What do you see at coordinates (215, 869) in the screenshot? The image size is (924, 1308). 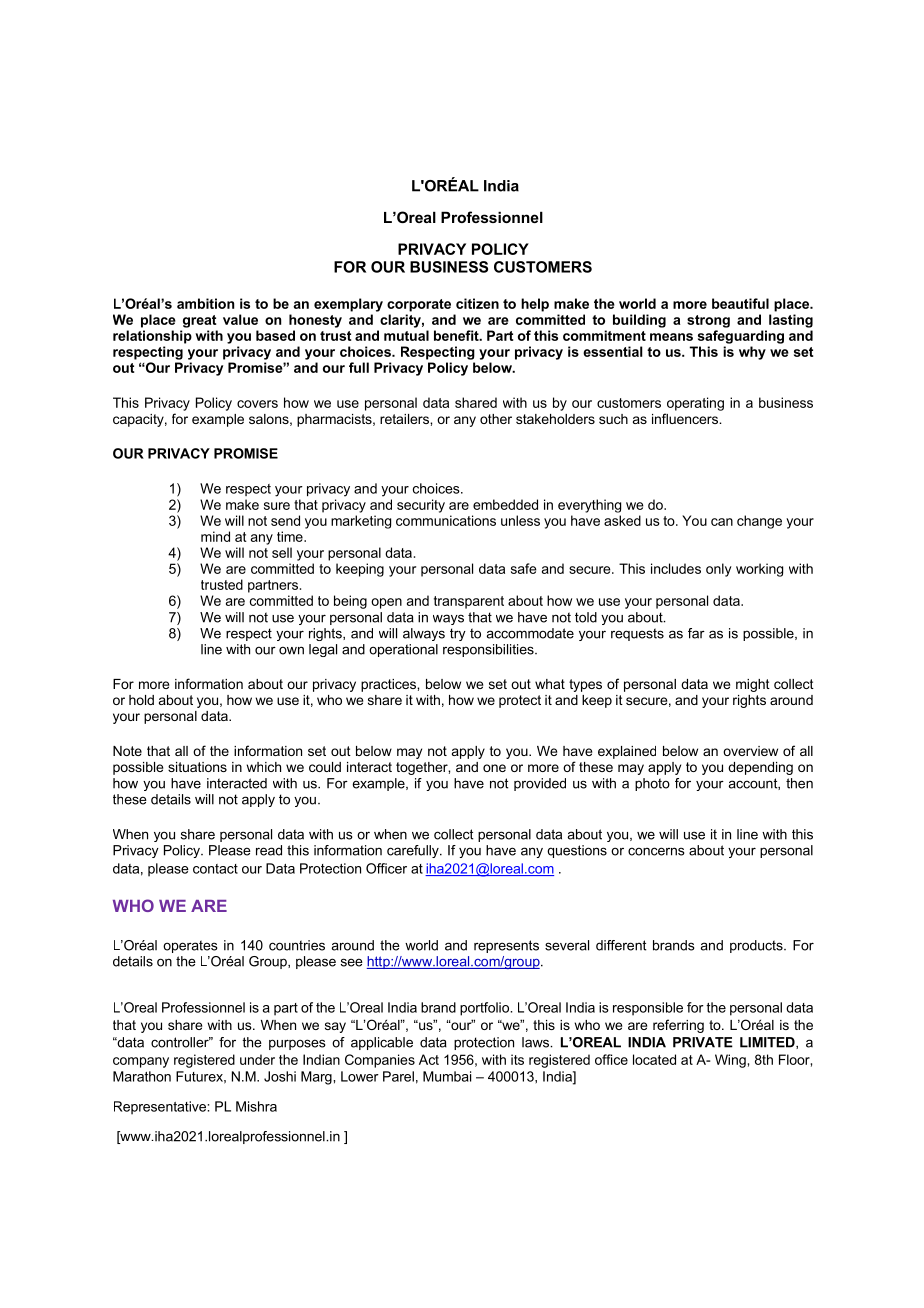 I see `contact` at bounding box center [215, 869].
